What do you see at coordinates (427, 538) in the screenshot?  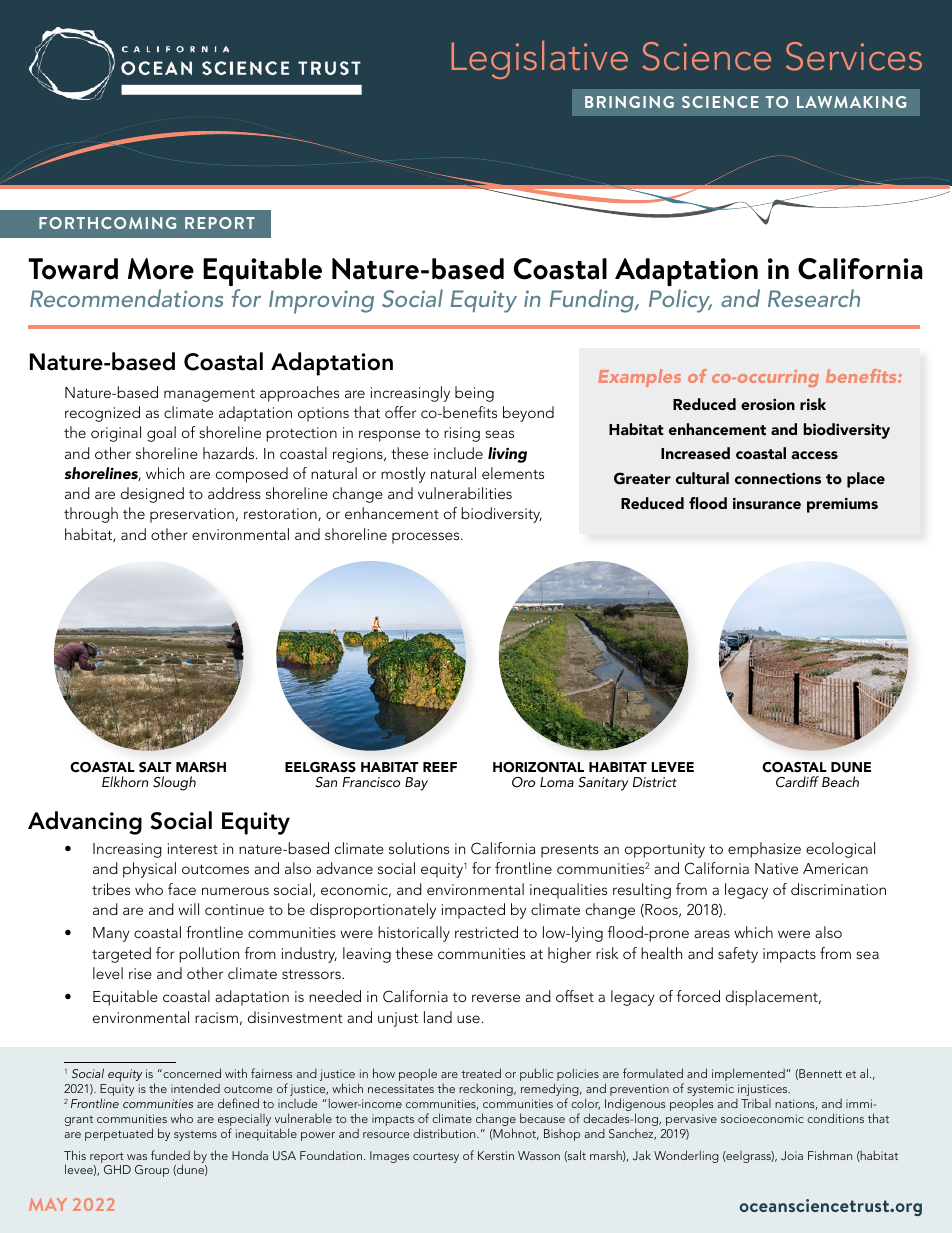 I see `processes` at bounding box center [427, 538].
